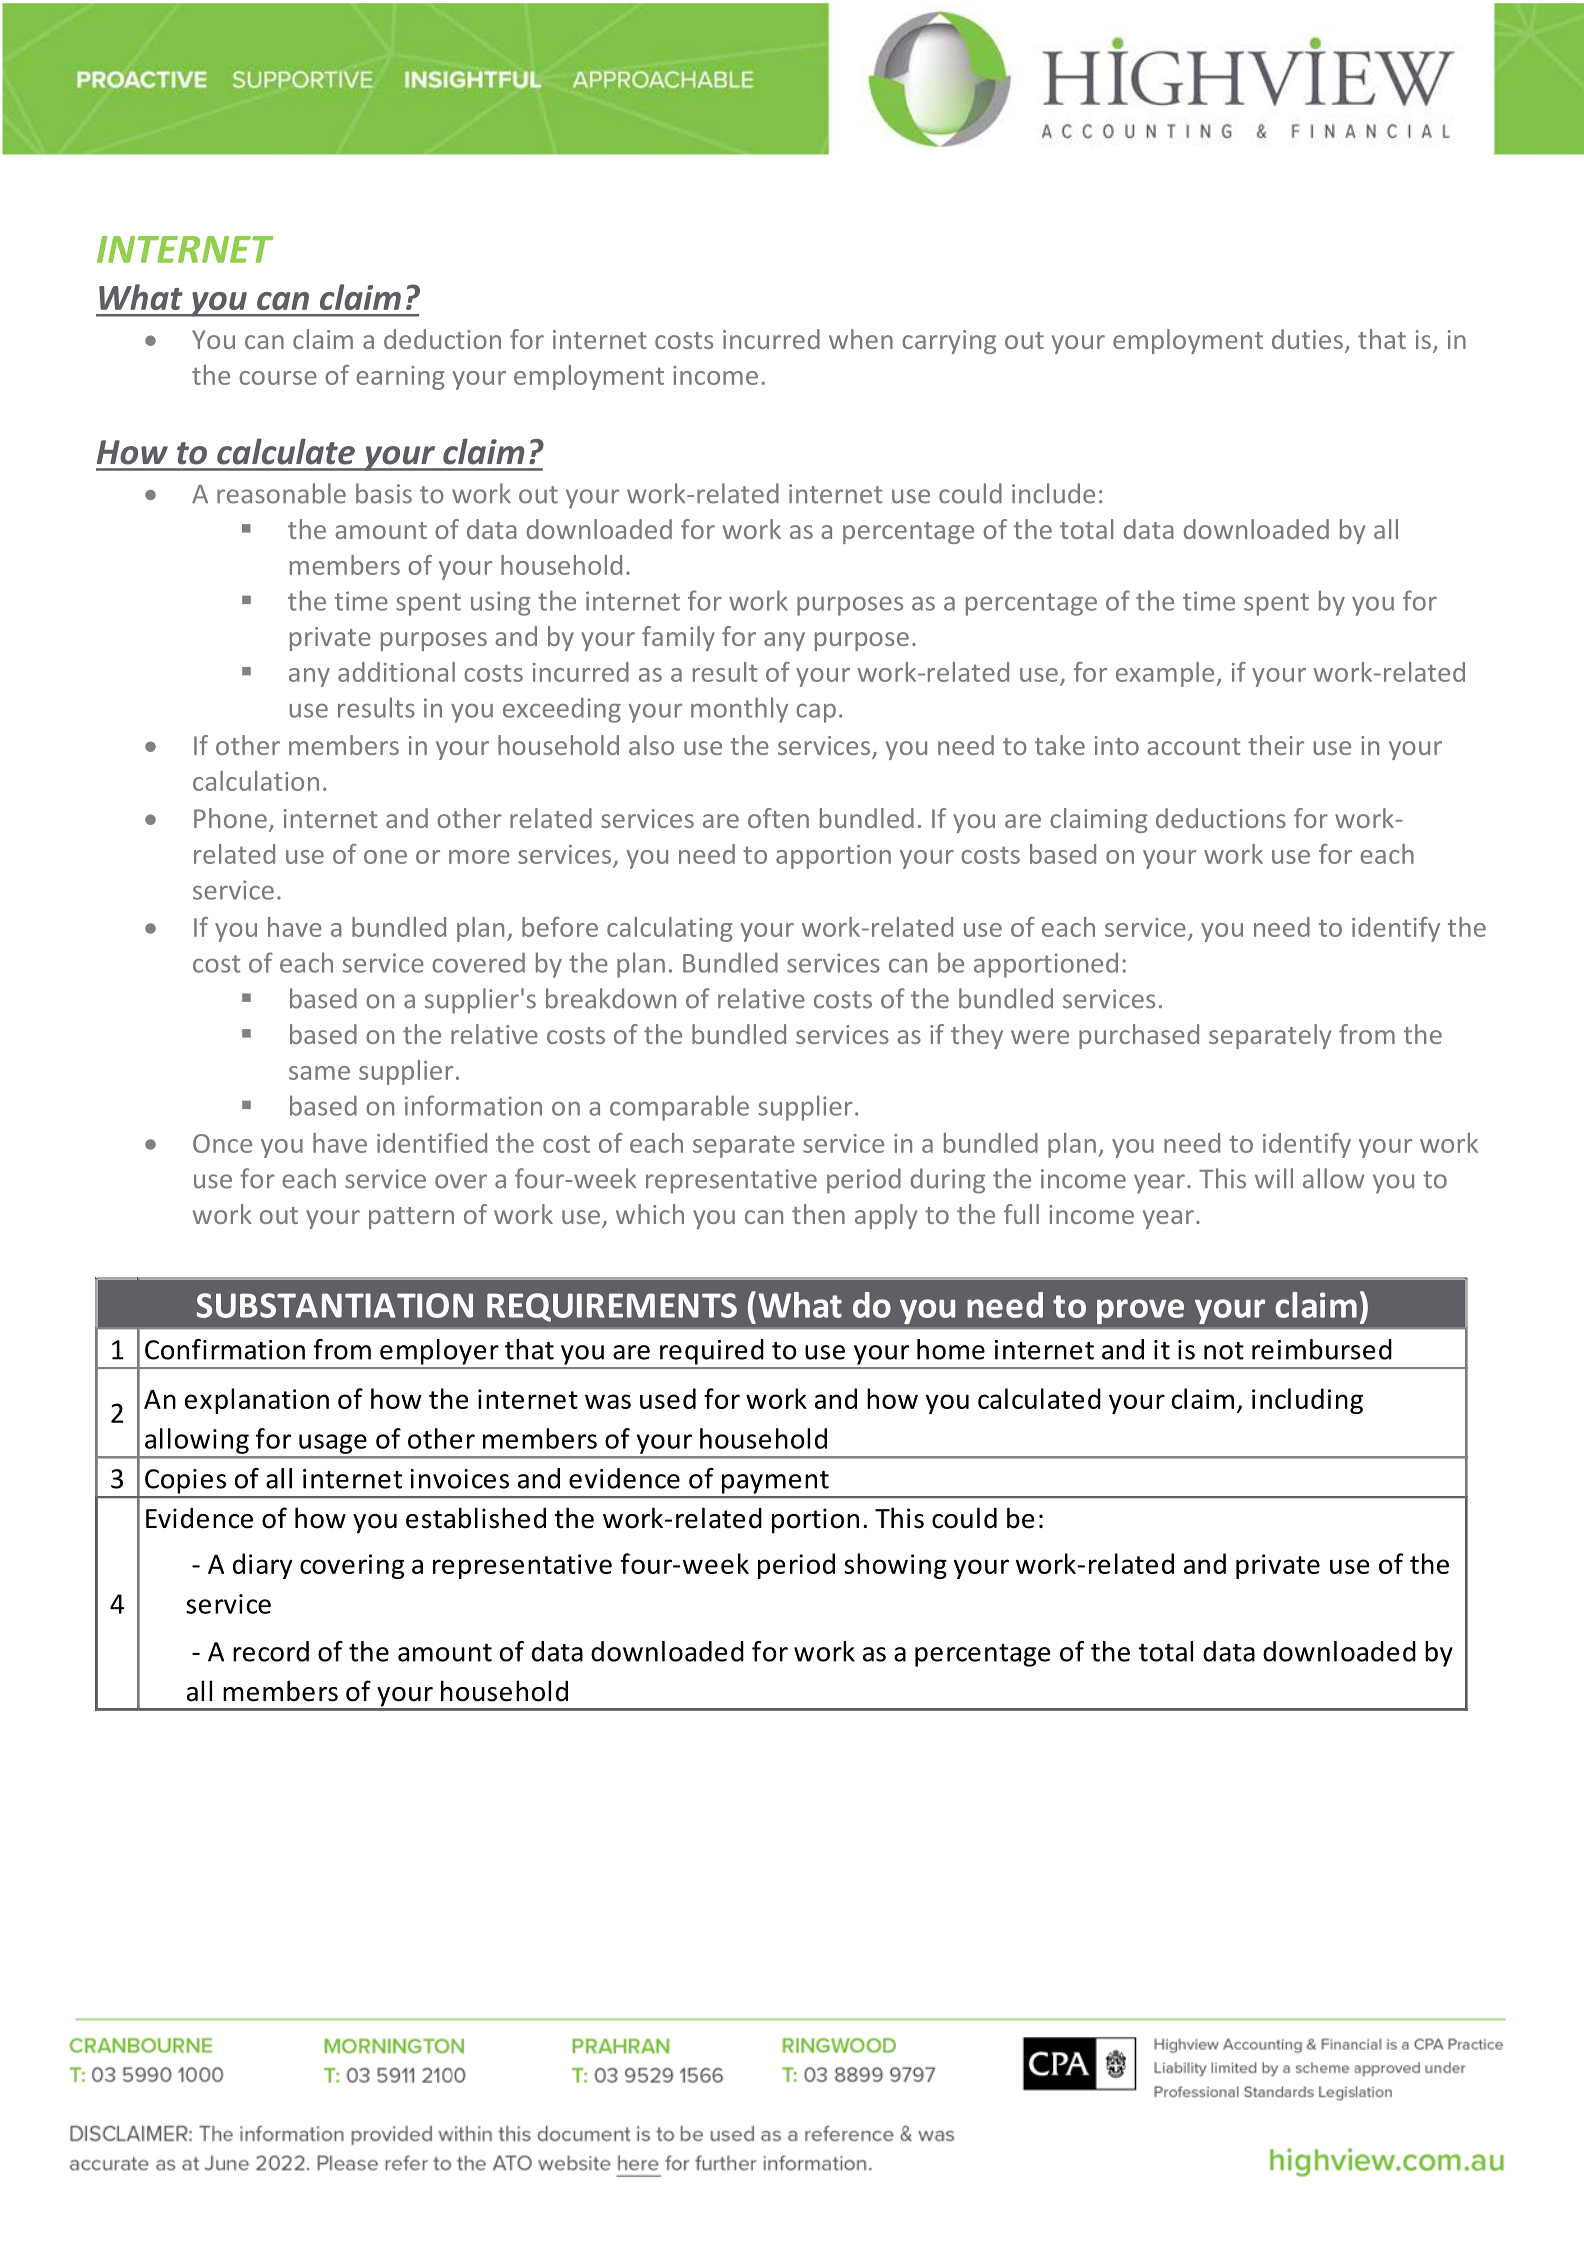  I want to click on calculating, so click(670, 929).
